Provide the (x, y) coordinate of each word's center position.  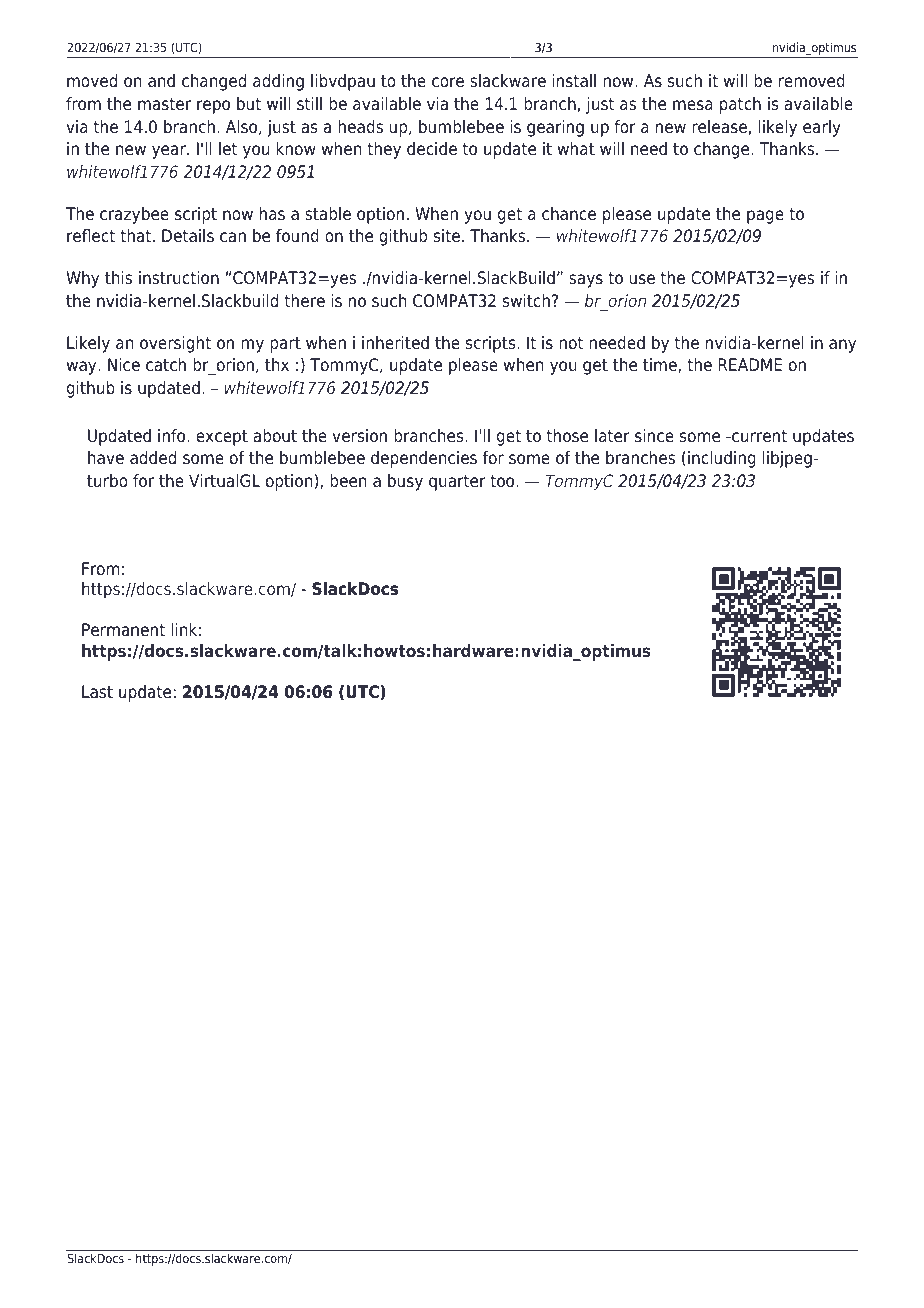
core (448, 82)
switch (526, 301)
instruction (179, 278)
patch (740, 105)
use (642, 279)
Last (97, 692)
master (164, 104)
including (722, 459)
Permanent (123, 630)
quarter (457, 483)
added (153, 458)
